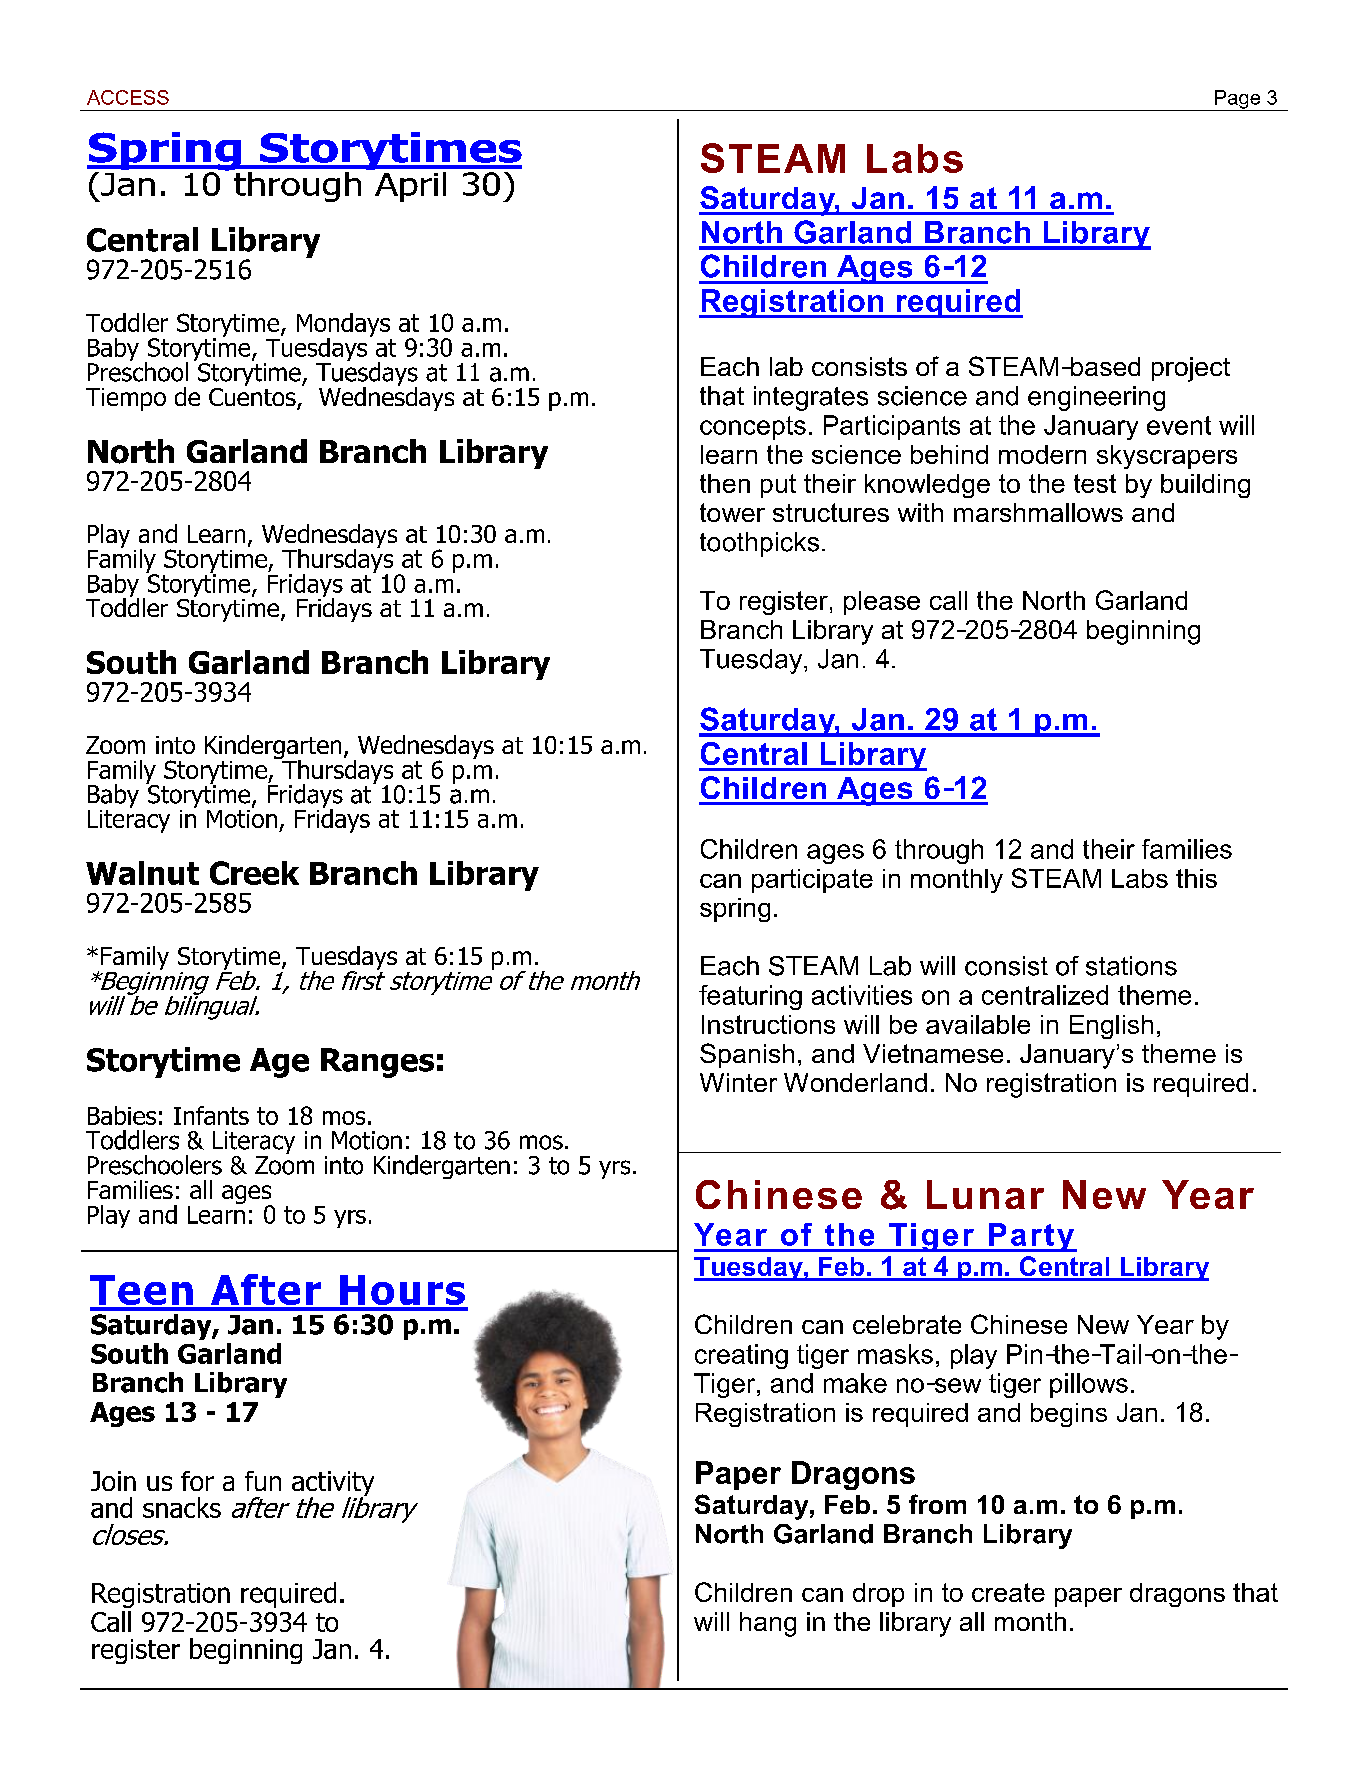 This screenshot has height=1770, width=1368. What do you see at coordinates (128, 97) in the screenshot?
I see `ACCESS` at bounding box center [128, 97].
